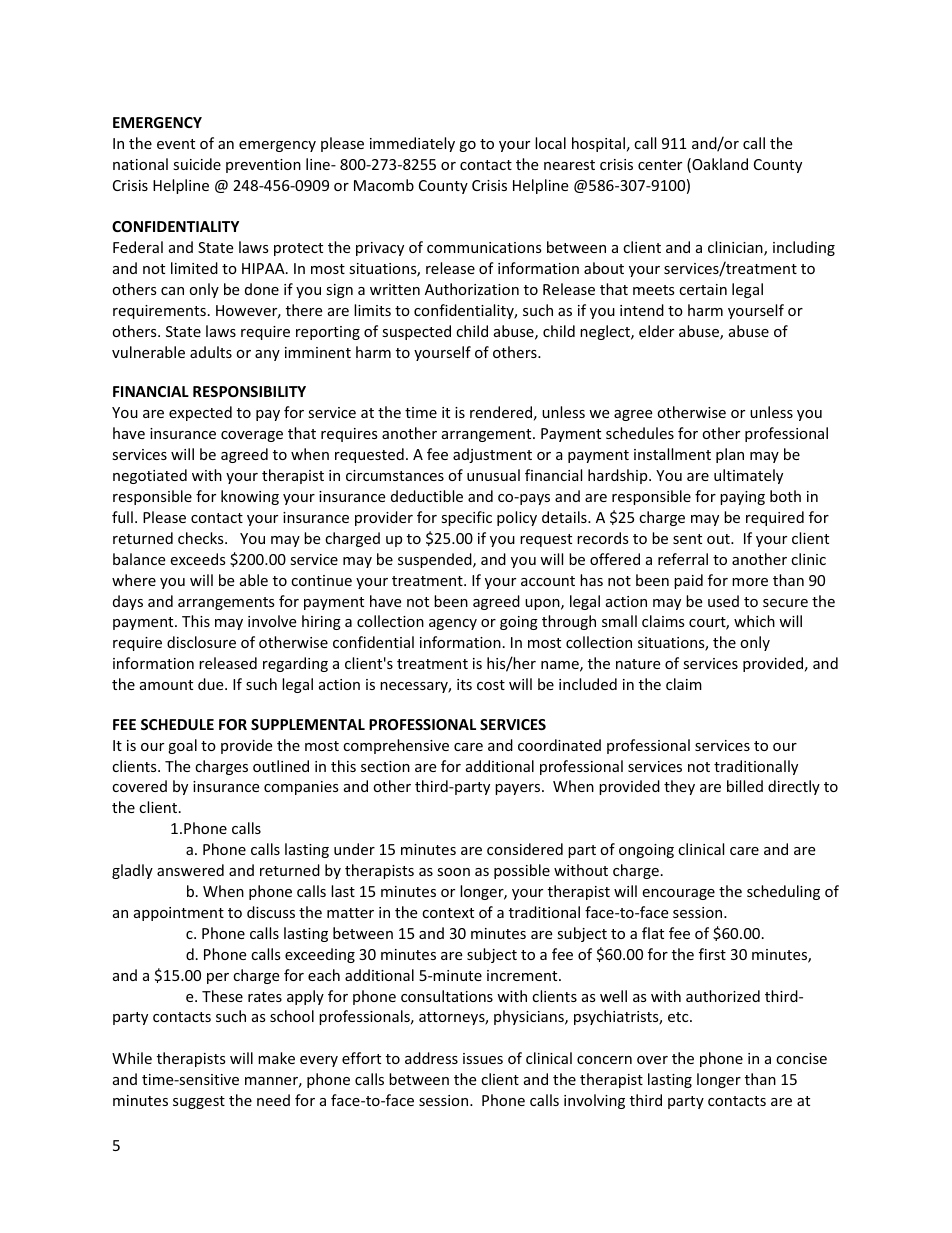 This screenshot has width=952, height=1233. What do you see at coordinates (656, 331) in the screenshot?
I see `elder` at bounding box center [656, 331].
